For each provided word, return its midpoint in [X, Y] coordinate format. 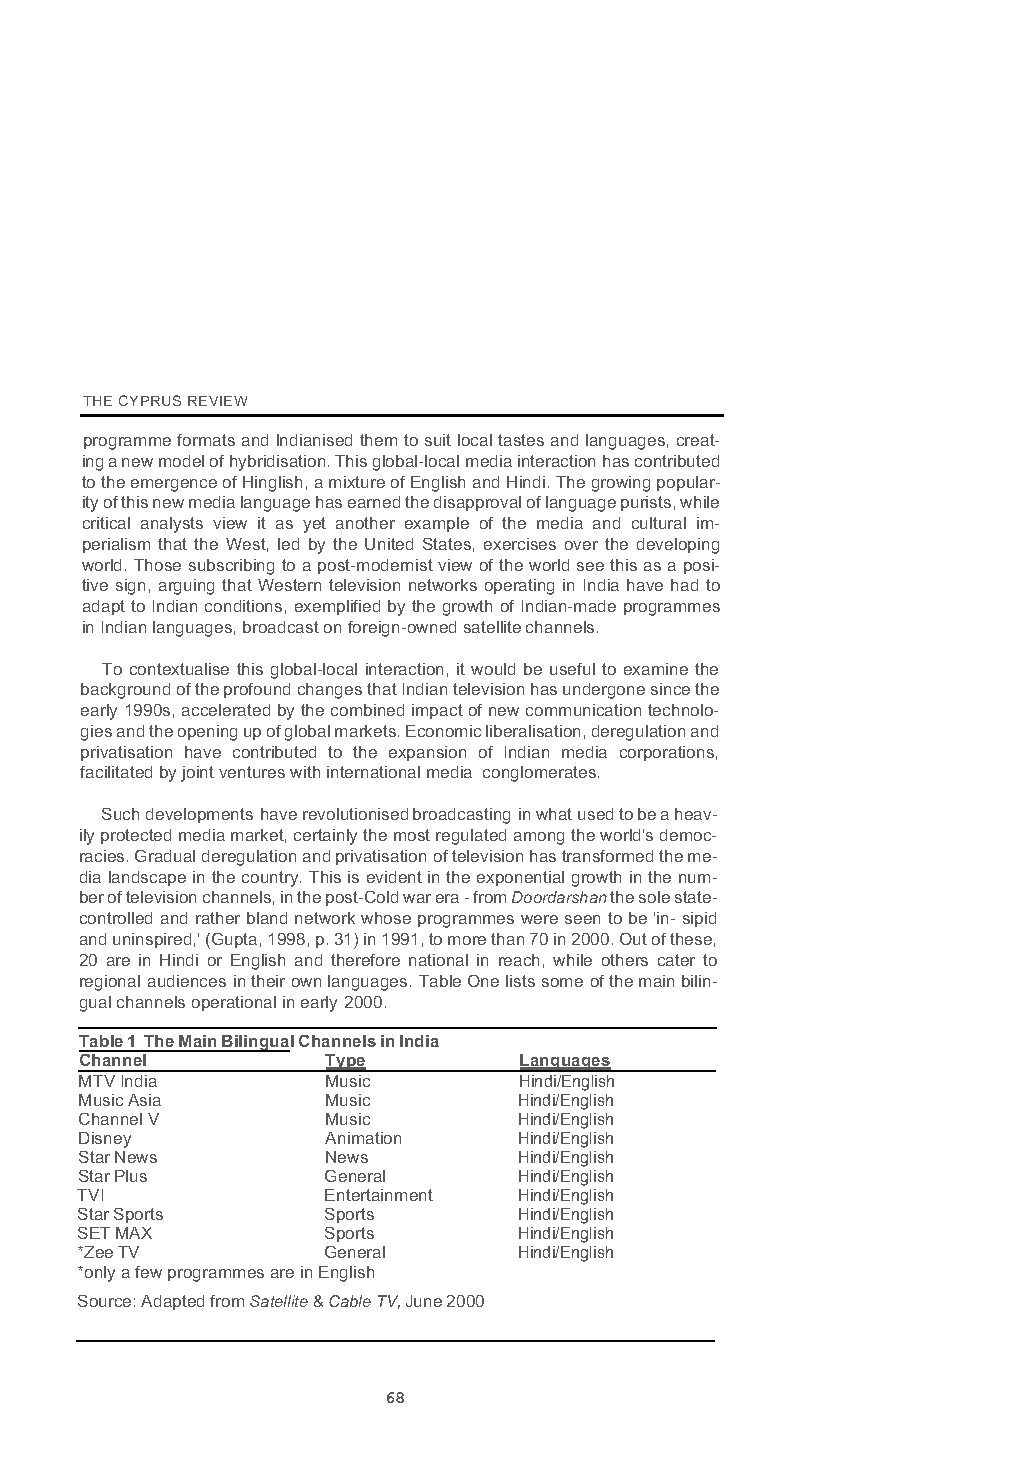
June [424, 1301]
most [412, 835]
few [148, 1272]
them [378, 440]
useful [572, 669]
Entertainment [379, 1195]
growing [621, 484]
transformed [607, 856]
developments [199, 815]
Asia [144, 1100]
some [562, 982]
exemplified [337, 607]
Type [346, 1063]
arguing [186, 587]
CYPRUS [150, 400]
